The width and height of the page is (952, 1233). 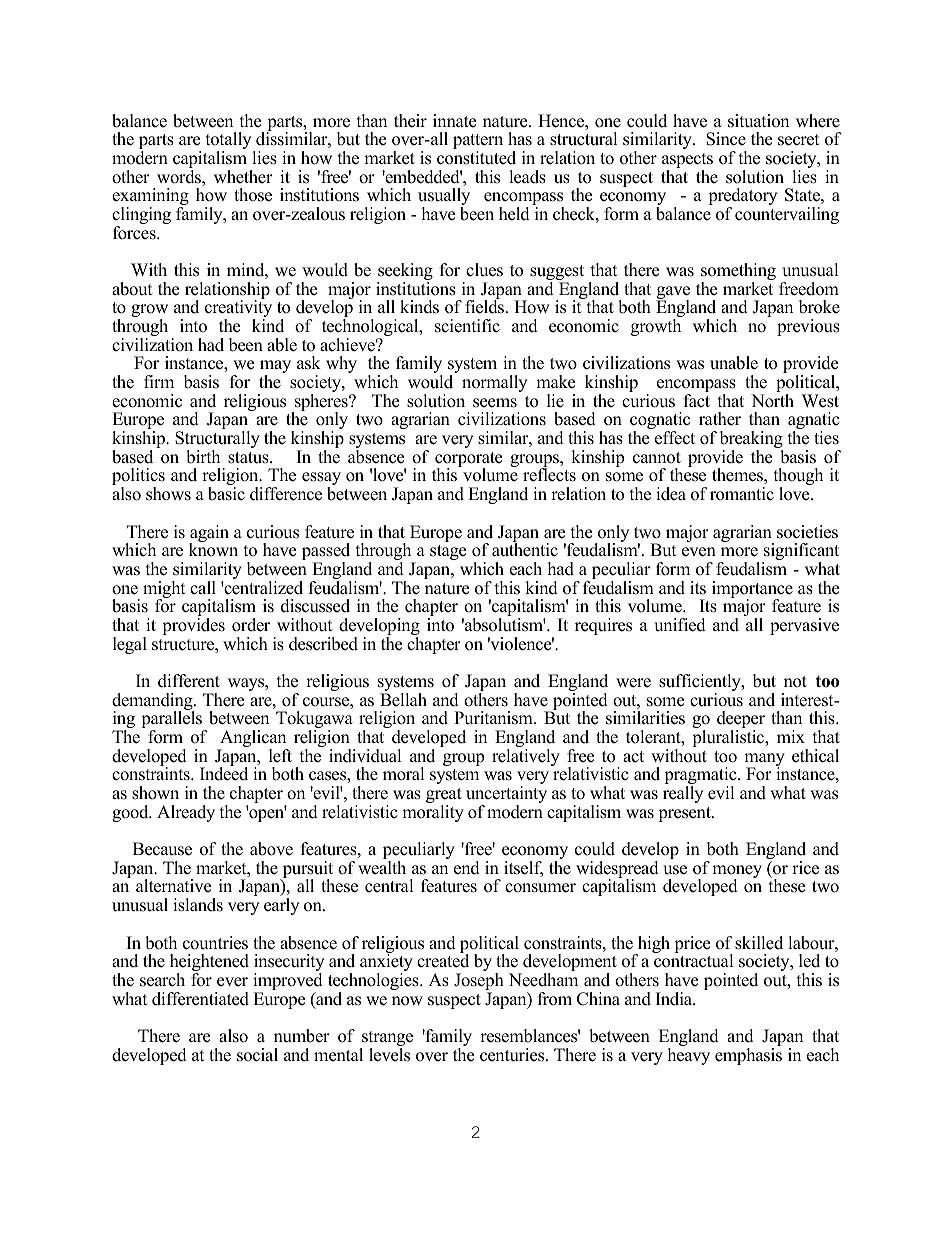 I want to click on call, so click(x=203, y=588).
